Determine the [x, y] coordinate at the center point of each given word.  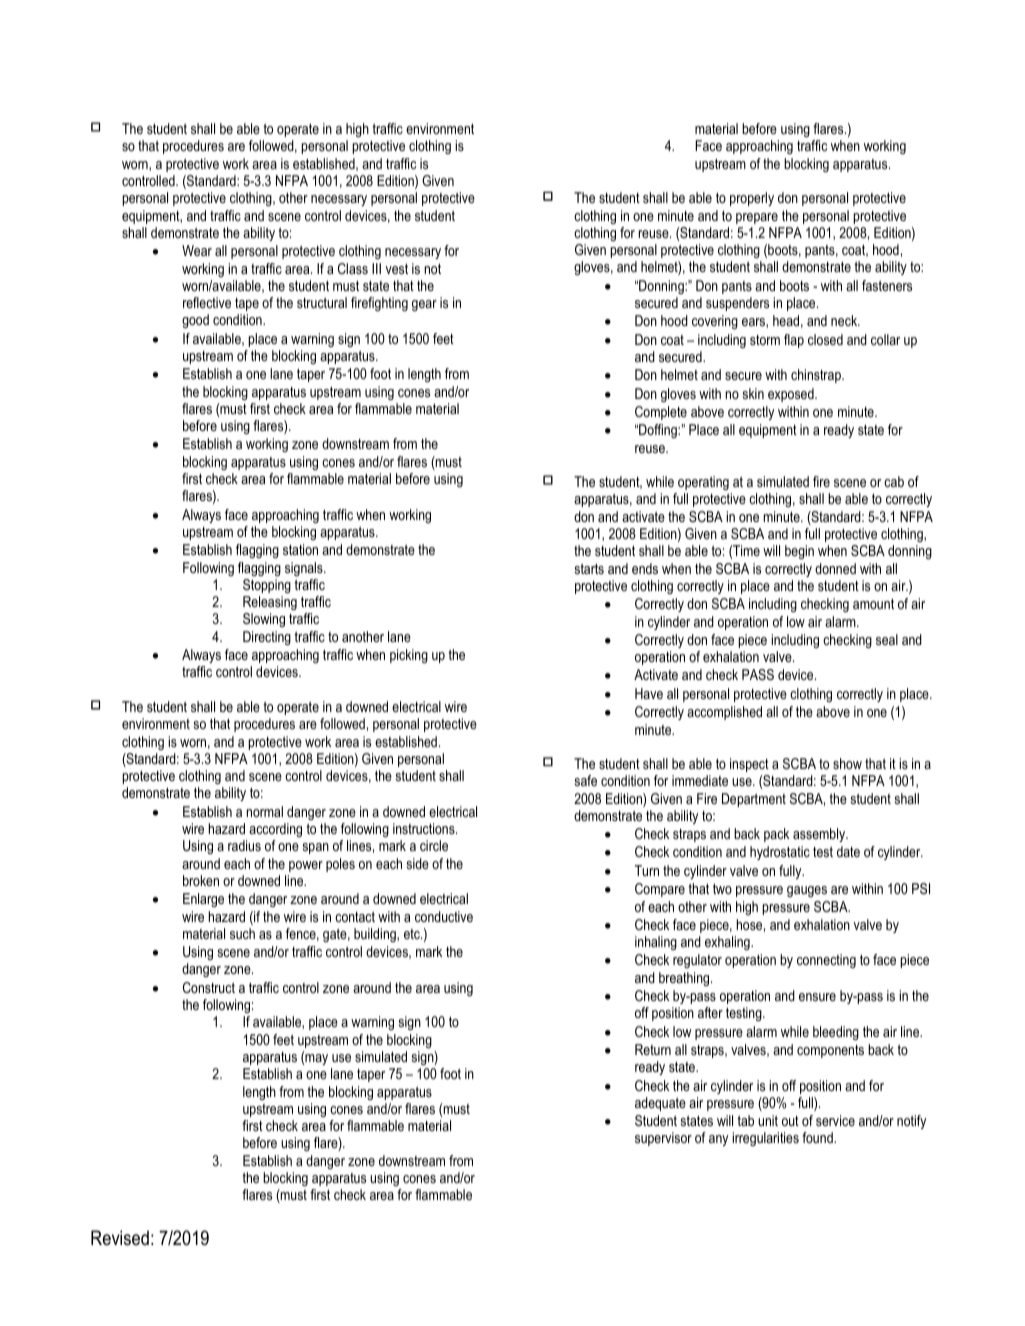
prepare [757, 218]
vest [397, 268]
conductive [444, 916]
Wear [197, 250]
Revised [120, 1238]
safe [586, 780]
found [818, 1137]
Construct [209, 987]
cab [894, 481]
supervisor [663, 1139]
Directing [267, 638]
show [847, 763]
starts [589, 568]
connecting [826, 961]
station [300, 549]
